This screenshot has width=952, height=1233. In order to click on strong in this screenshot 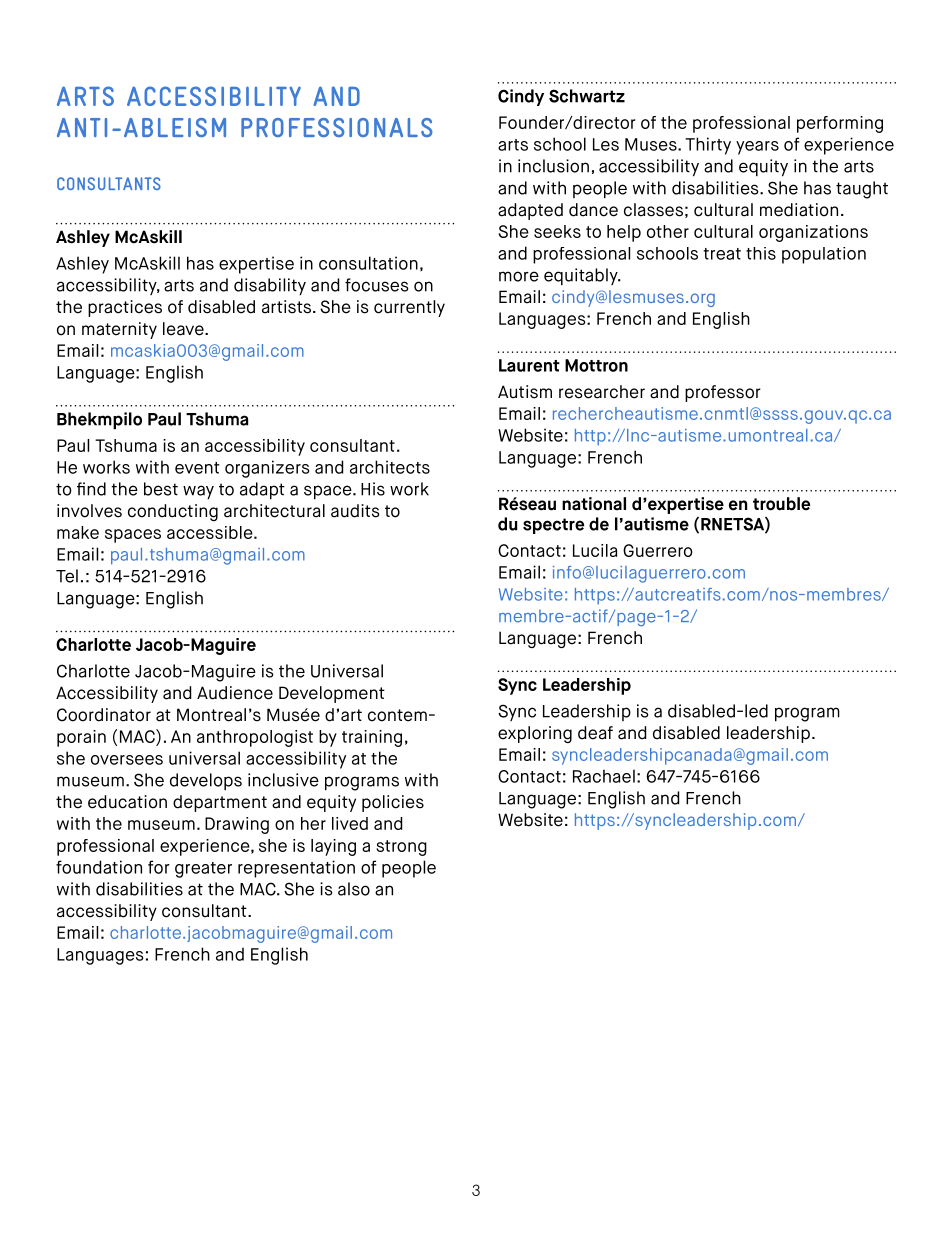, I will do `click(401, 848)`.
